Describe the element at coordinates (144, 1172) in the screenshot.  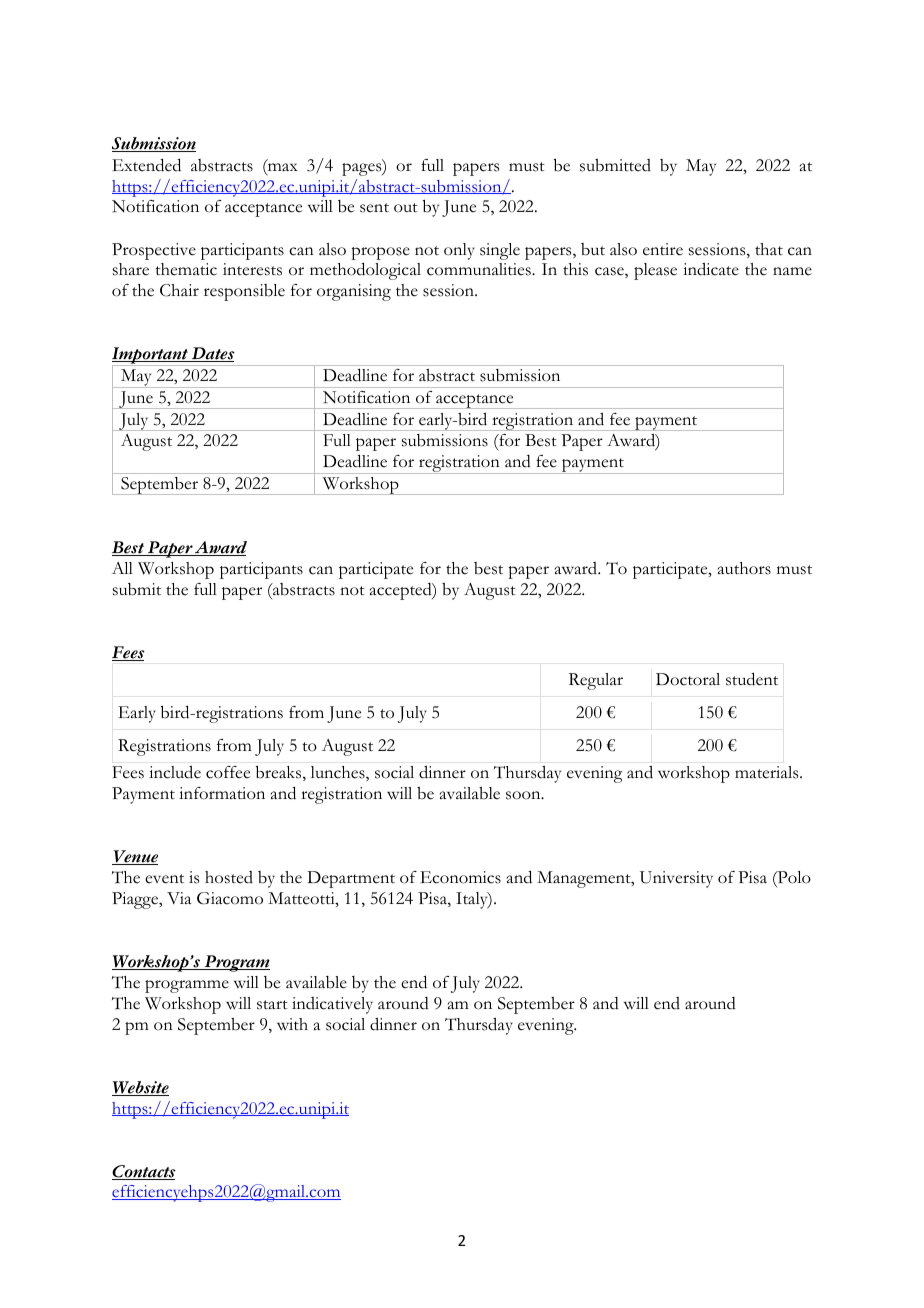
I see `Contacts` at that location.
